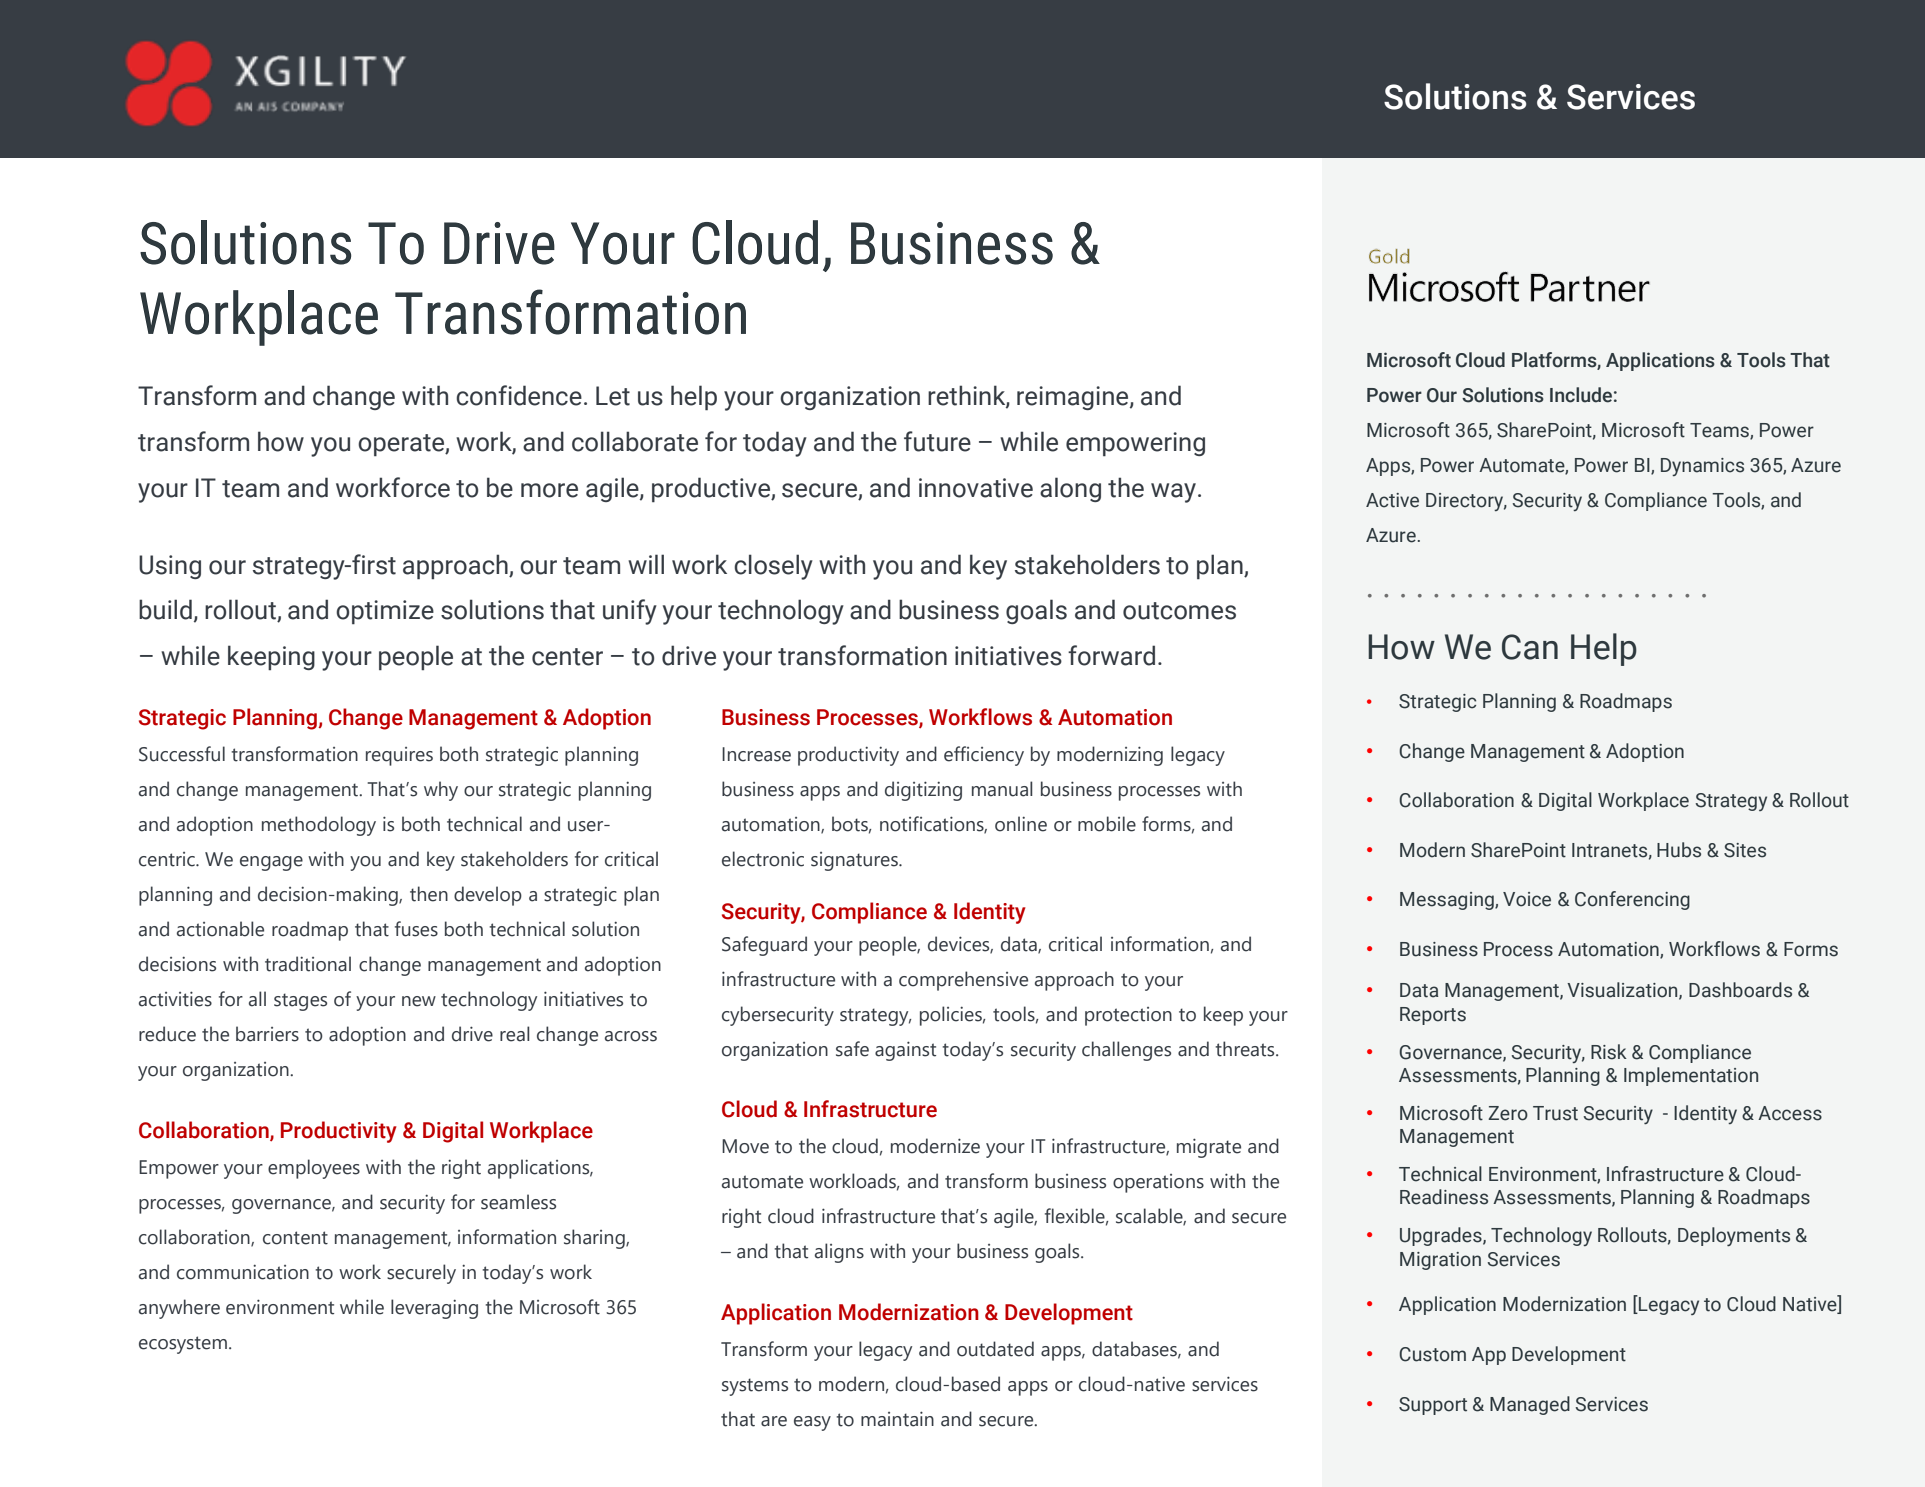 This screenshot has height=1487, width=1925. What do you see at coordinates (314, 1169) in the screenshot?
I see `employees` at bounding box center [314, 1169].
